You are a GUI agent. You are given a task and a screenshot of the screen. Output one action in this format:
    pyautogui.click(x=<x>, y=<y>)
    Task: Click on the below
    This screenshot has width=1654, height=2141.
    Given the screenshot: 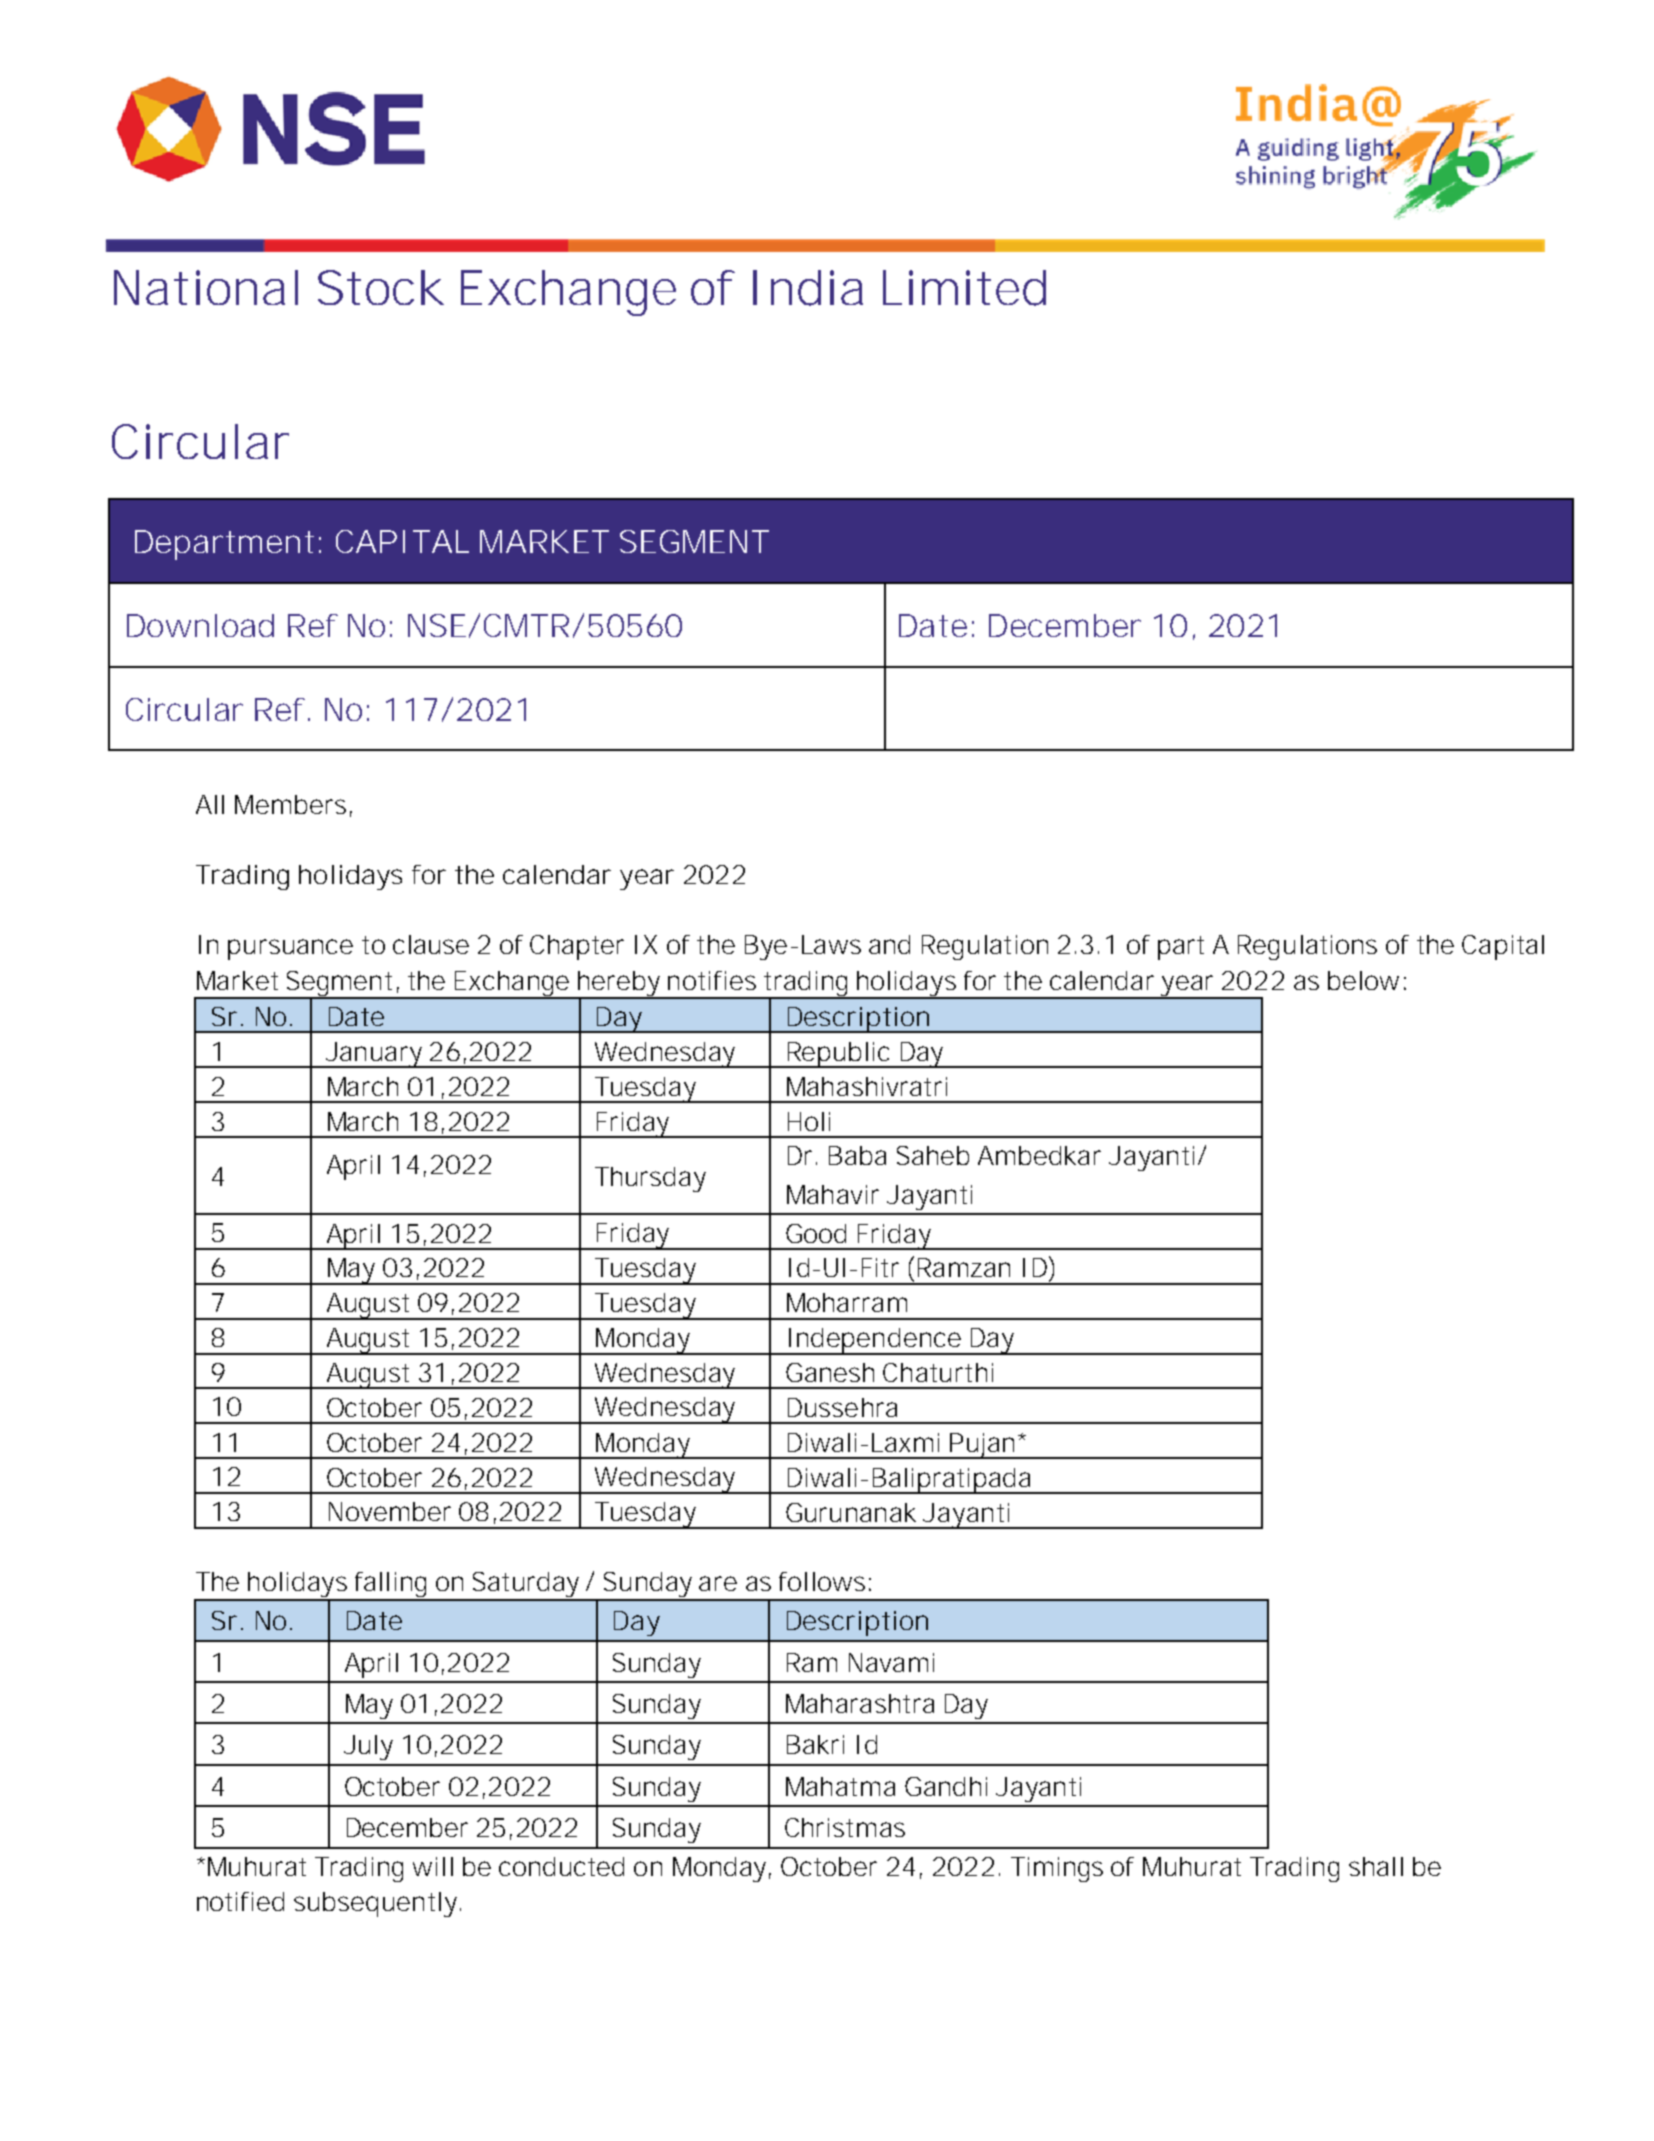 What is the action you would take?
    pyautogui.click(x=1363, y=980)
